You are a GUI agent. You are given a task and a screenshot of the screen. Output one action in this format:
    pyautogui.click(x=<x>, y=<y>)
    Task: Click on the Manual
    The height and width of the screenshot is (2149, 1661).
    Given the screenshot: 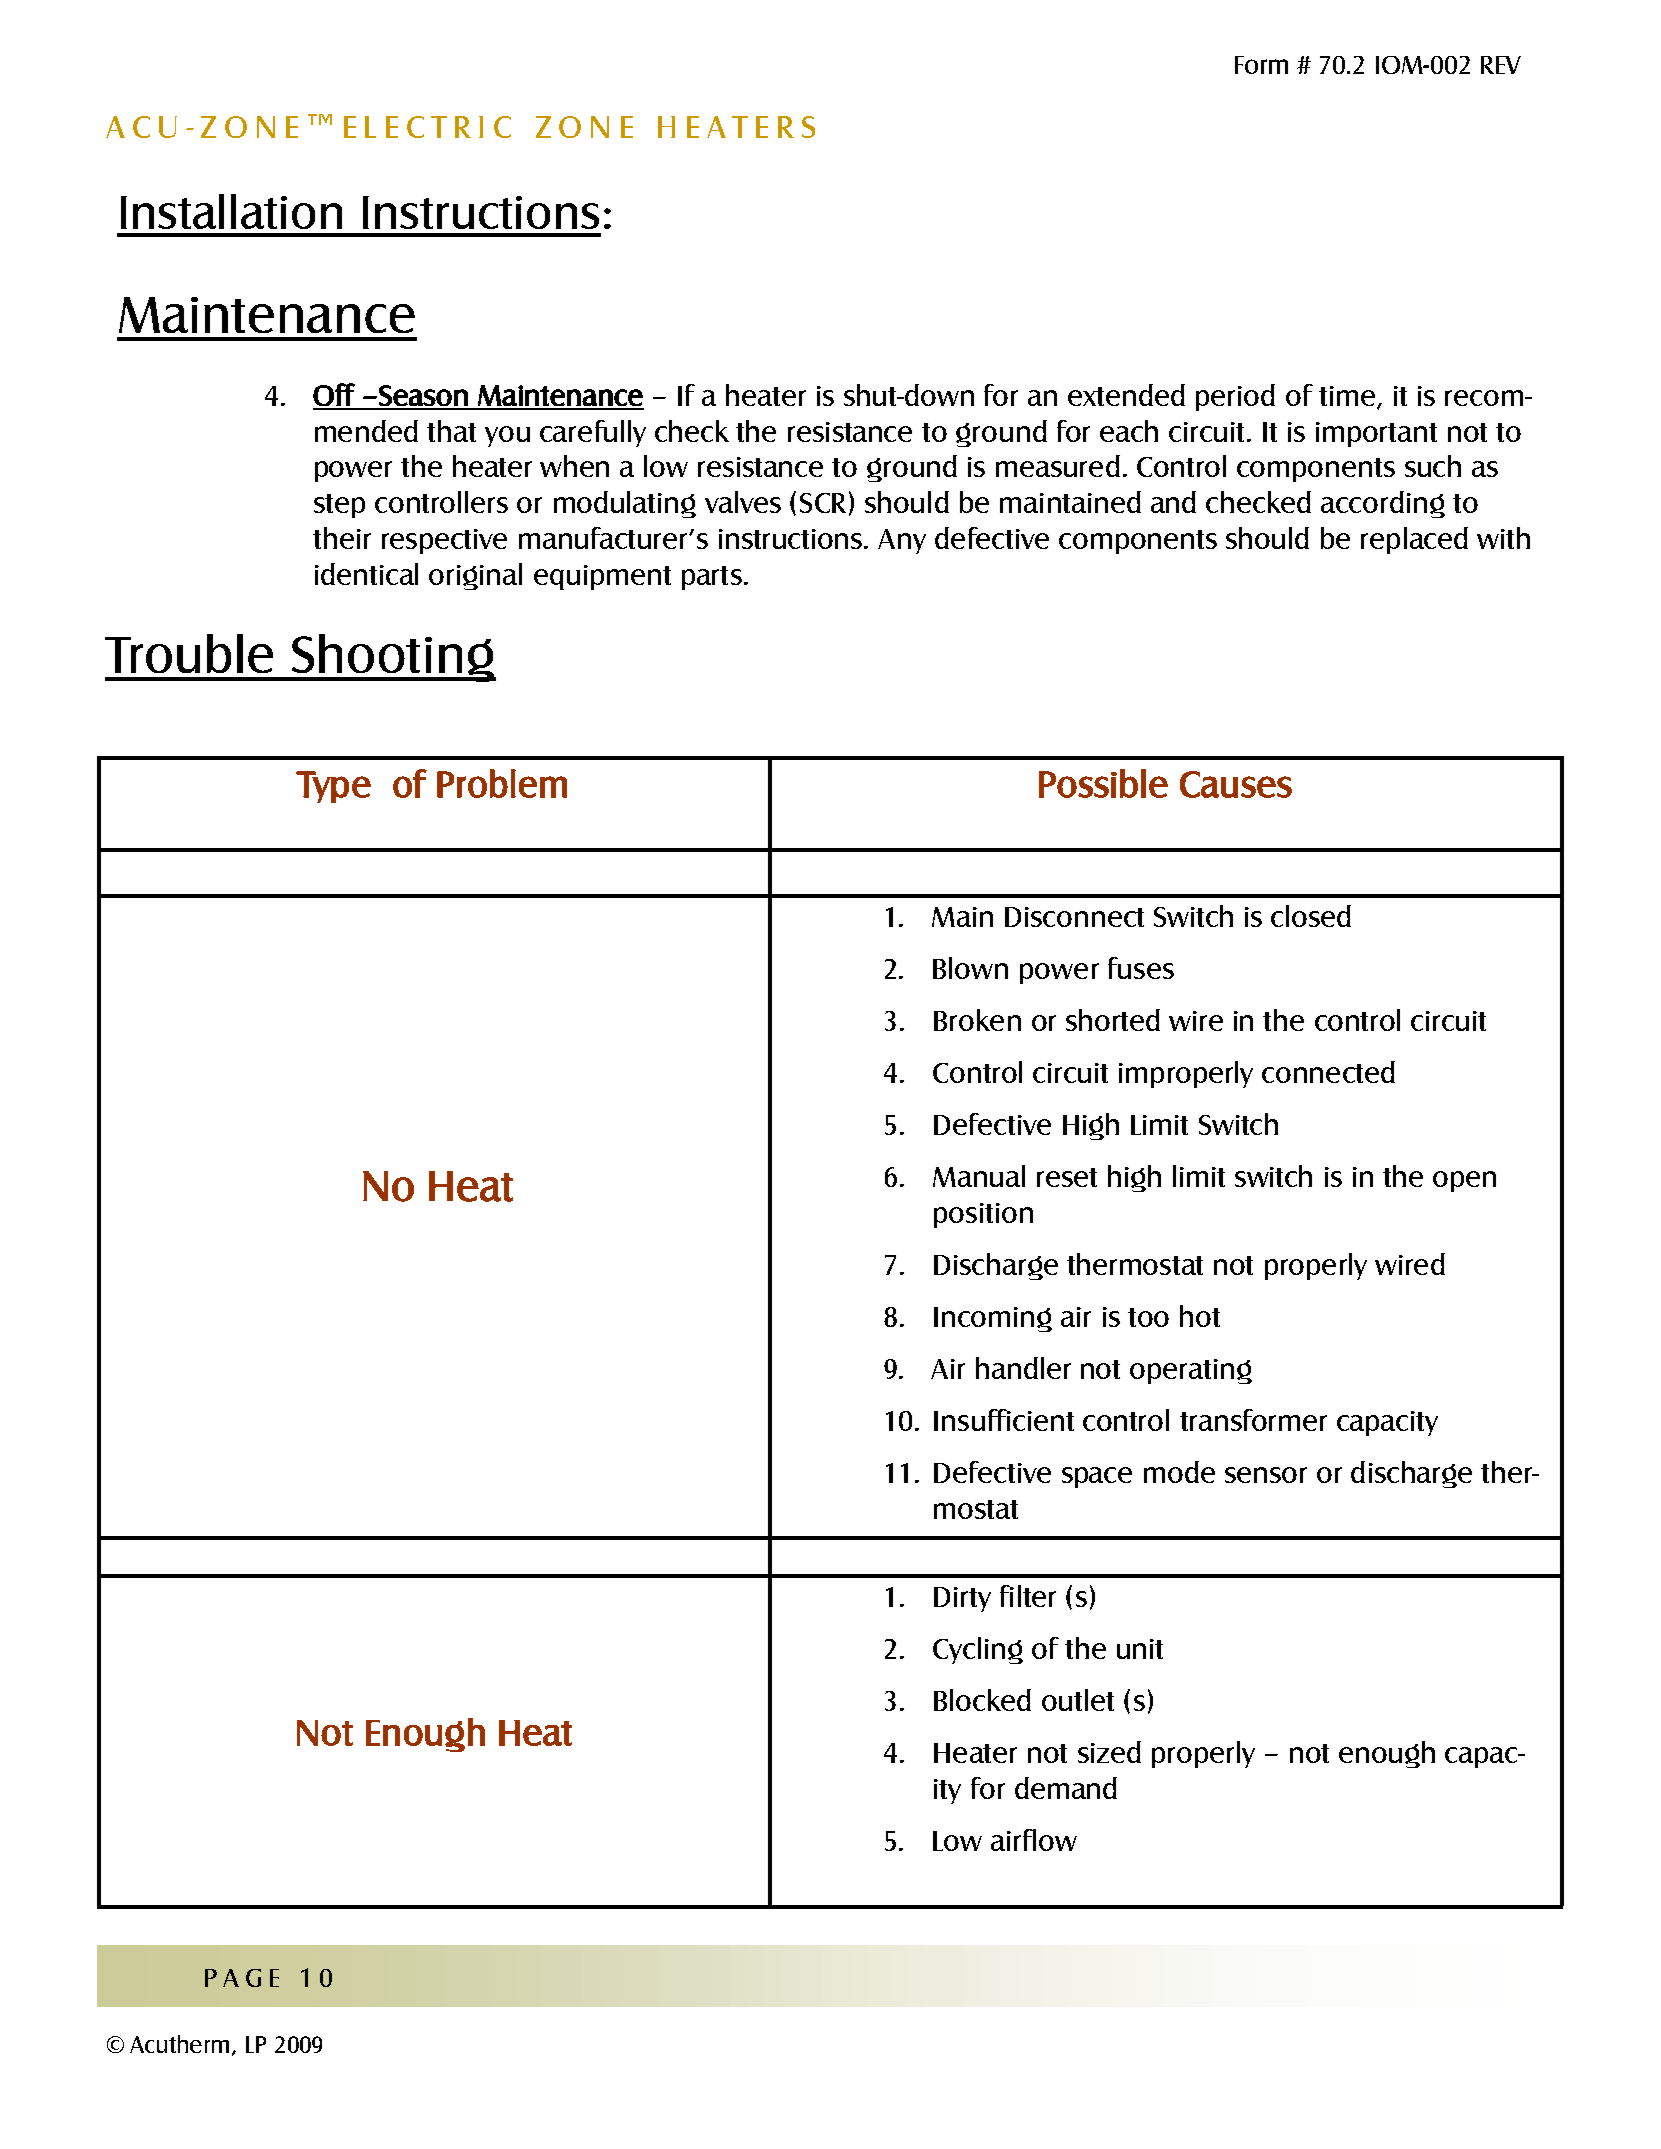 What is the action you would take?
    pyautogui.click(x=979, y=1176)
